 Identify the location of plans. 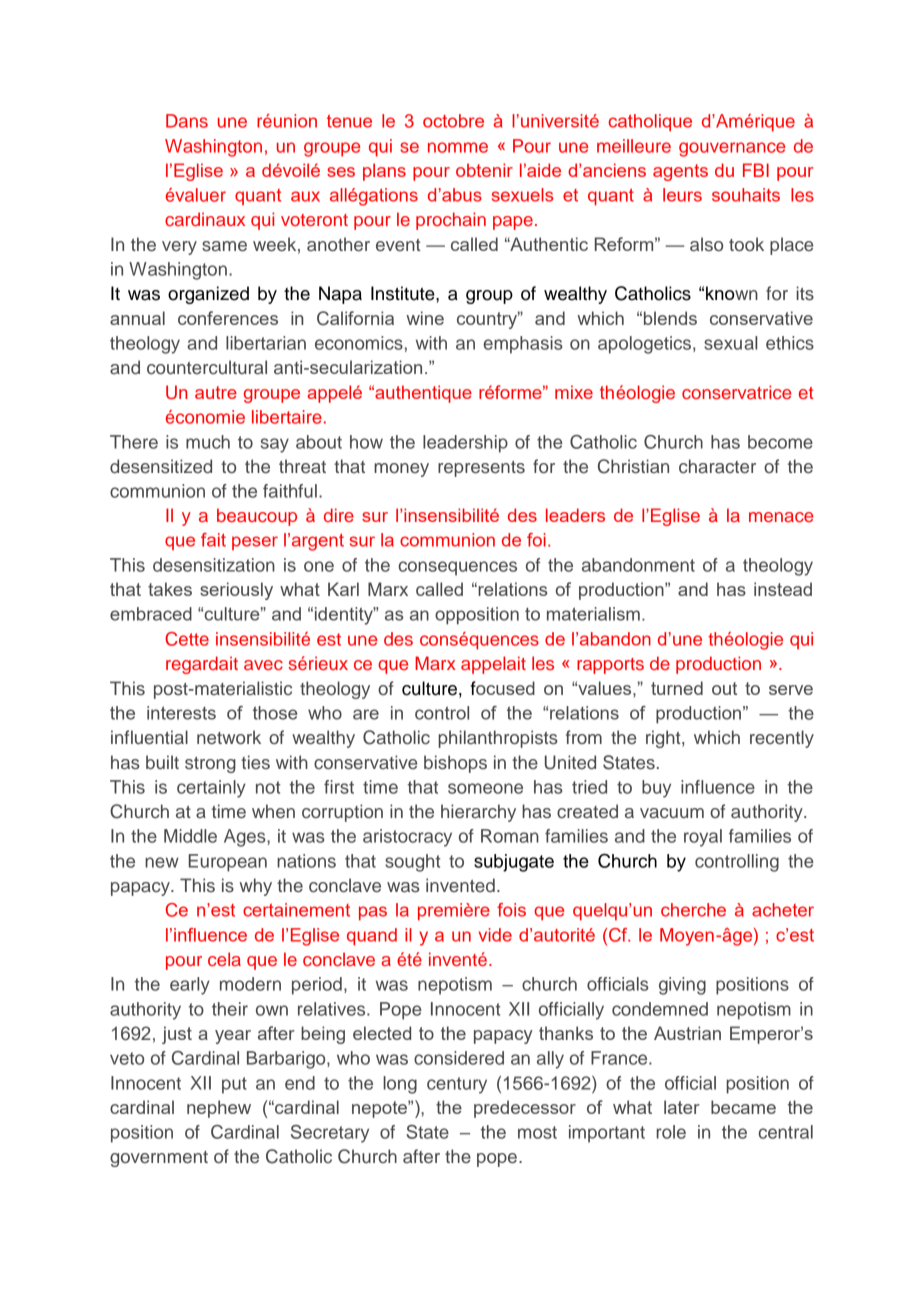
(384, 172).
